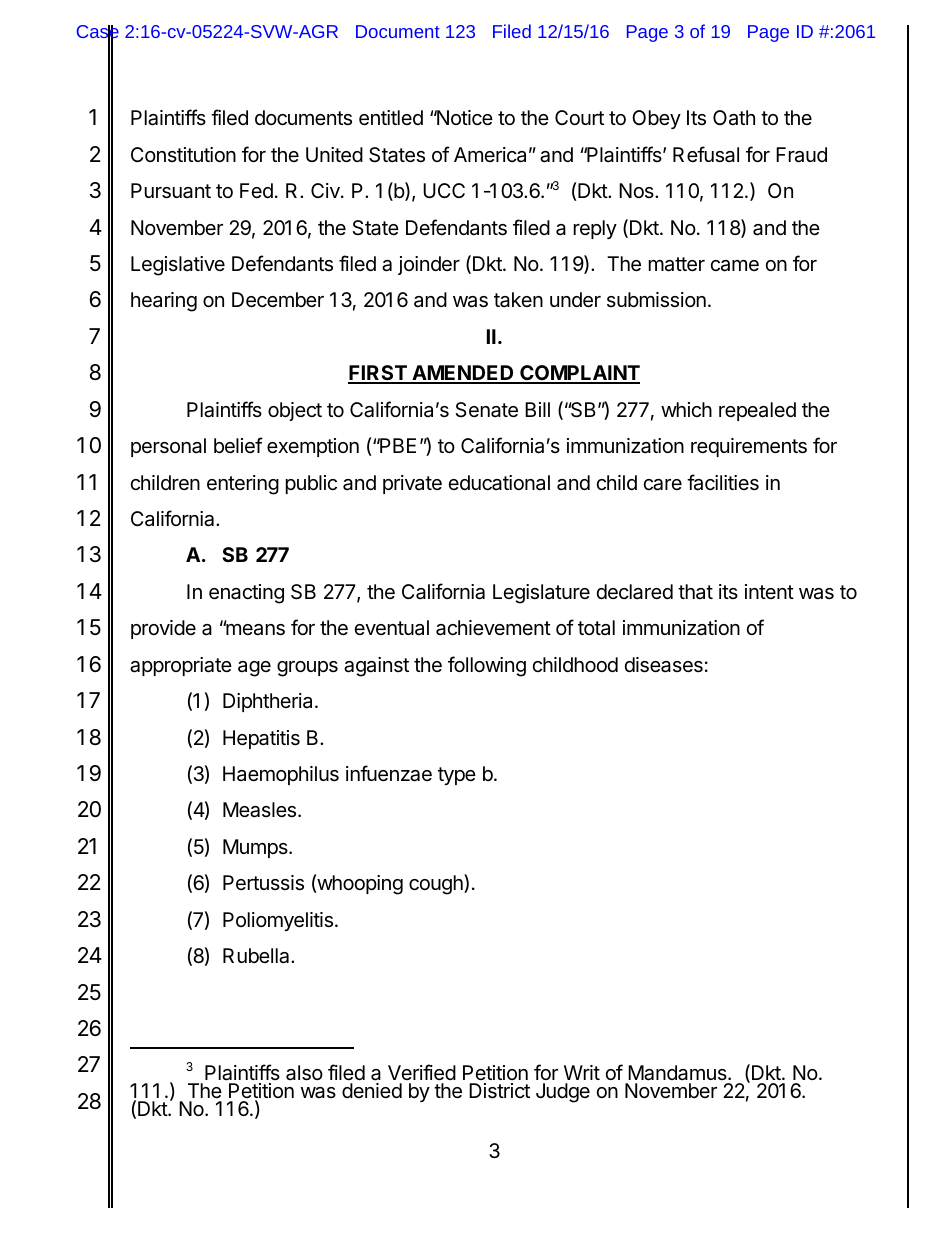 The image size is (952, 1233). I want to click on personal, so click(168, 447).
